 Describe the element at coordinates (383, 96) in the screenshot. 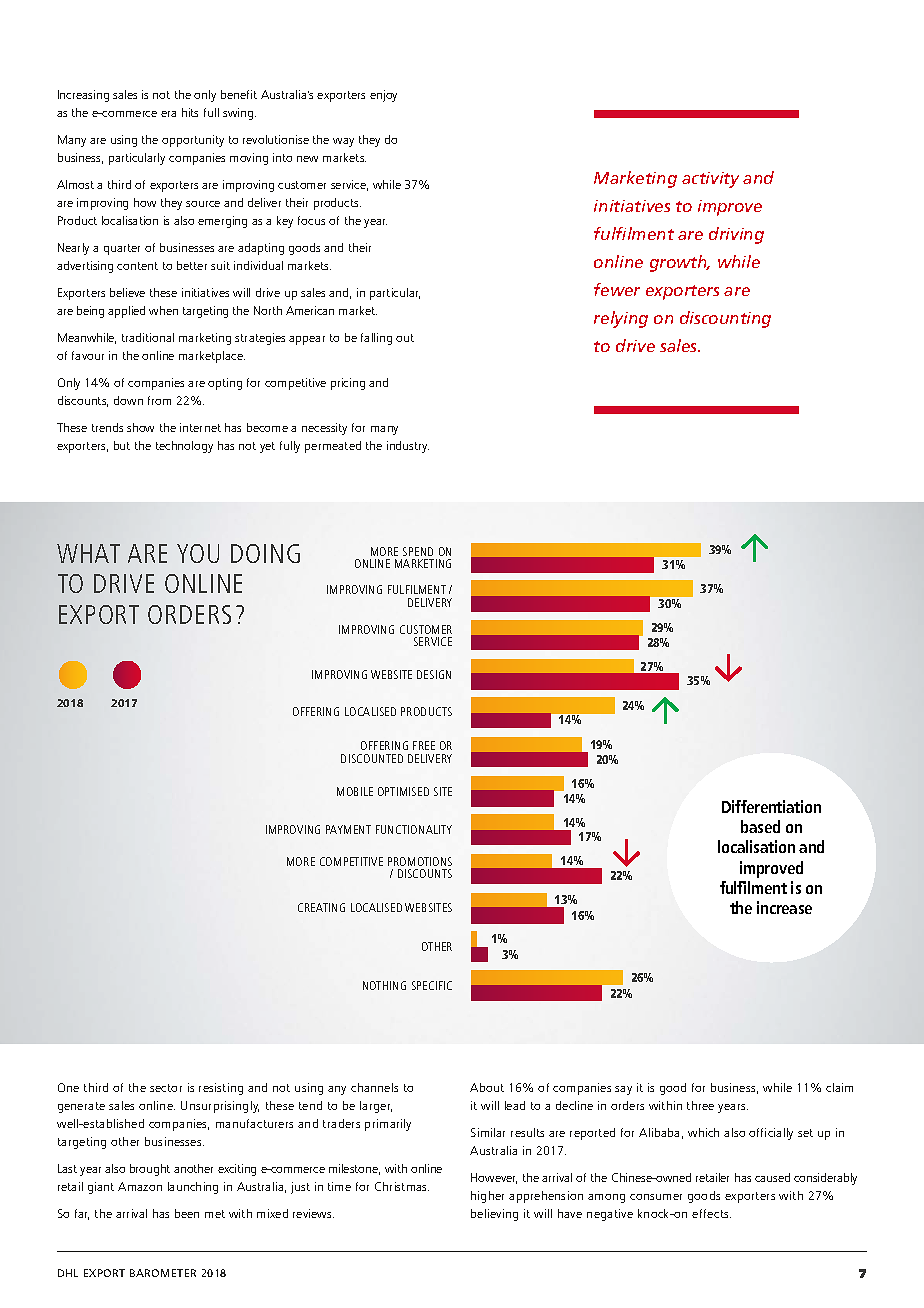

I see `enjoy` at that location.
